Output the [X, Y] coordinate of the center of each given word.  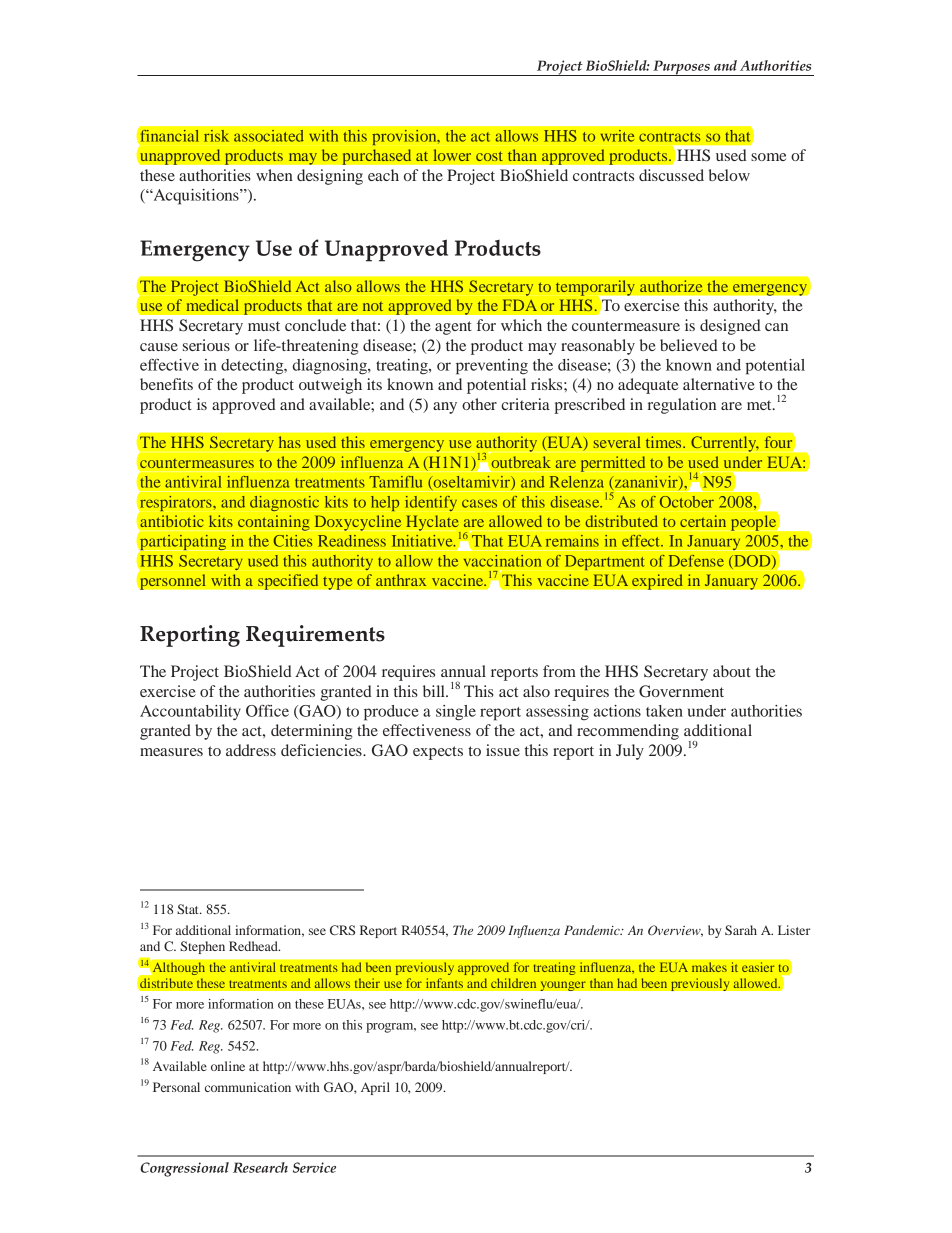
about [732, 671]
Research [260, 1167]
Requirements [315, 636]
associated [269, 136]
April [375, 1088]
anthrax [401, 580]
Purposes [681, 68]
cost [489, 156]
